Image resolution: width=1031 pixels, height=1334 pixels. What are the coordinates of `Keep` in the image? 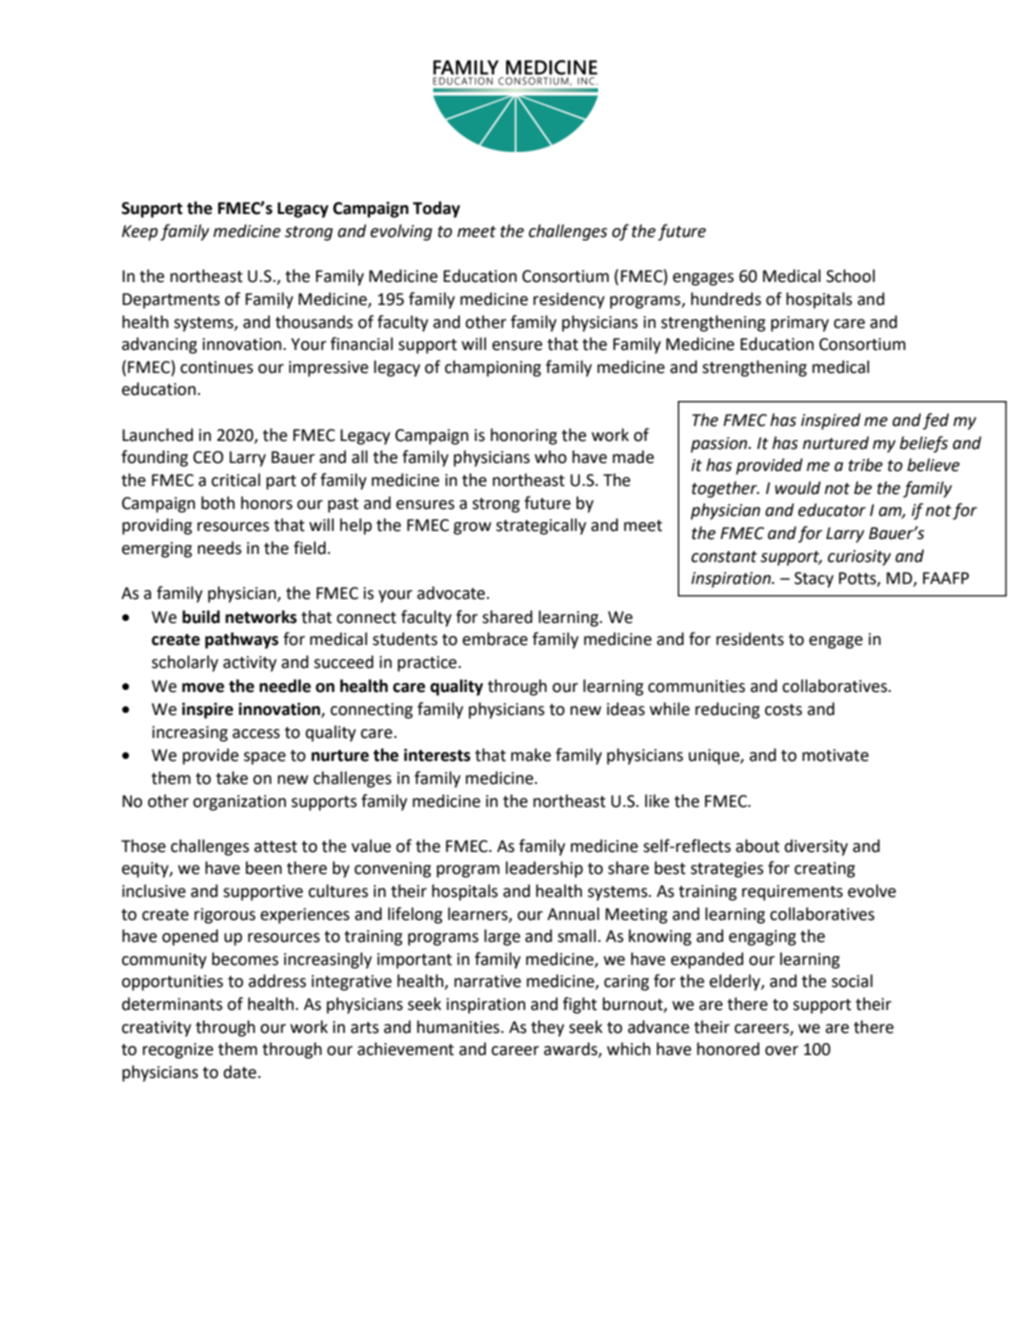 It's located at (140, 233).
